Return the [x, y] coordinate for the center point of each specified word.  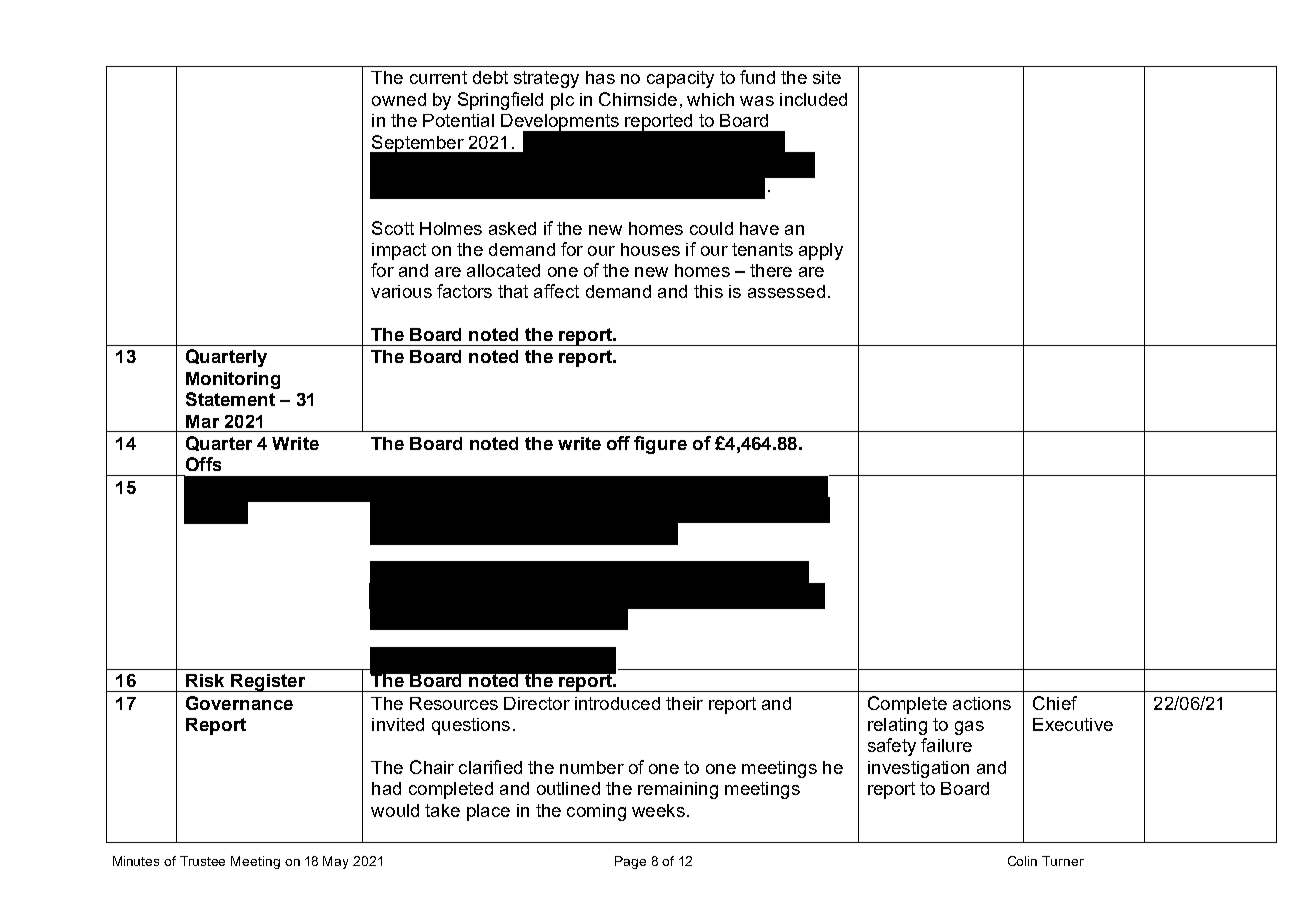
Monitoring [233, 380]
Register [268, 683]
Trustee [202, 861]
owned [399, 99]
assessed [786, 291]
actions [982, 703]
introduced [617, 703]
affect [556, 291]
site [827, 77]
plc [562, 101]
